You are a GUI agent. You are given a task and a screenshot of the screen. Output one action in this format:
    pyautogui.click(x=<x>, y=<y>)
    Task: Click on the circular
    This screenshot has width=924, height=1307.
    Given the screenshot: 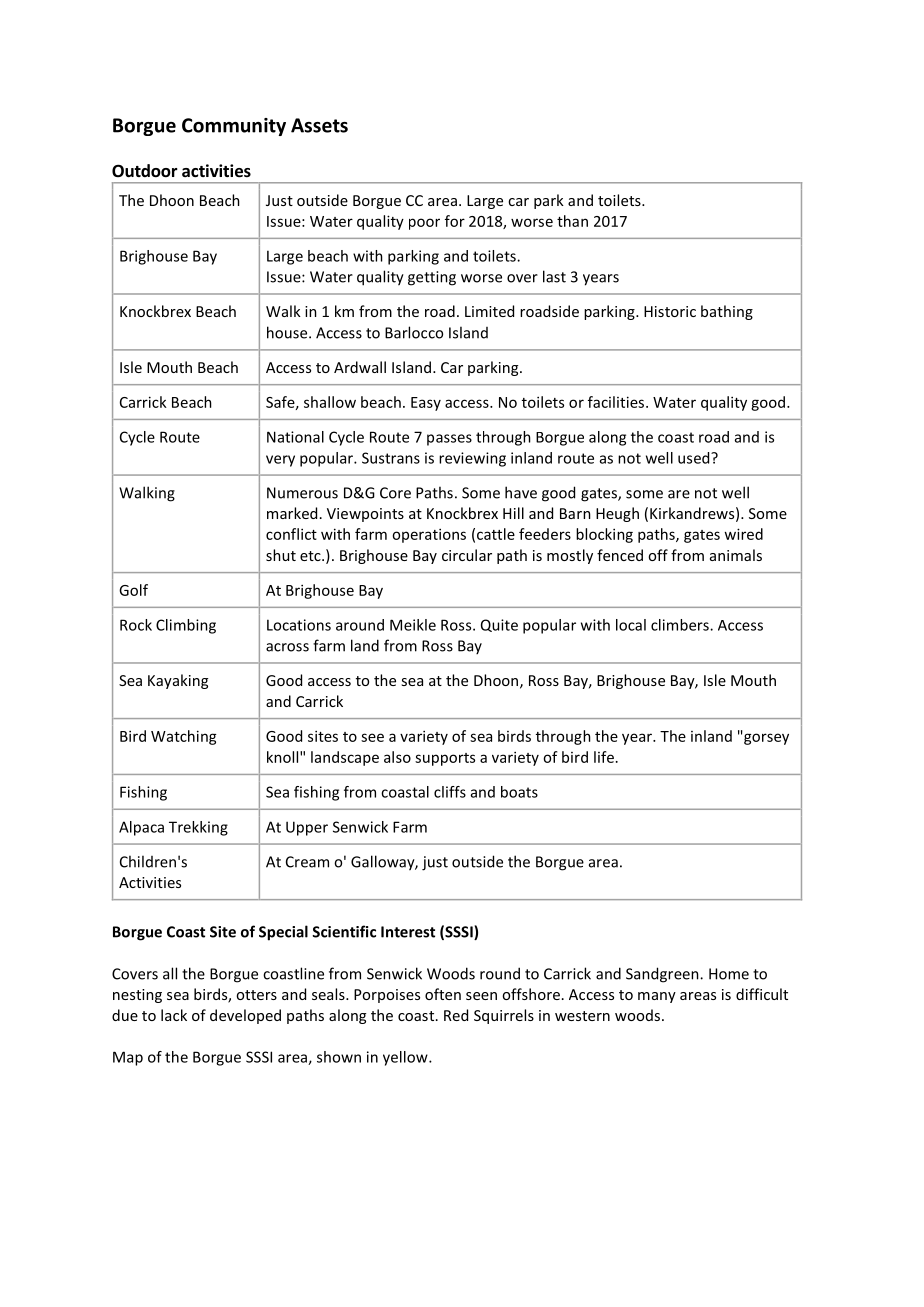 What is the action you would take?
    pyautogui.click(x=467, y=555)
